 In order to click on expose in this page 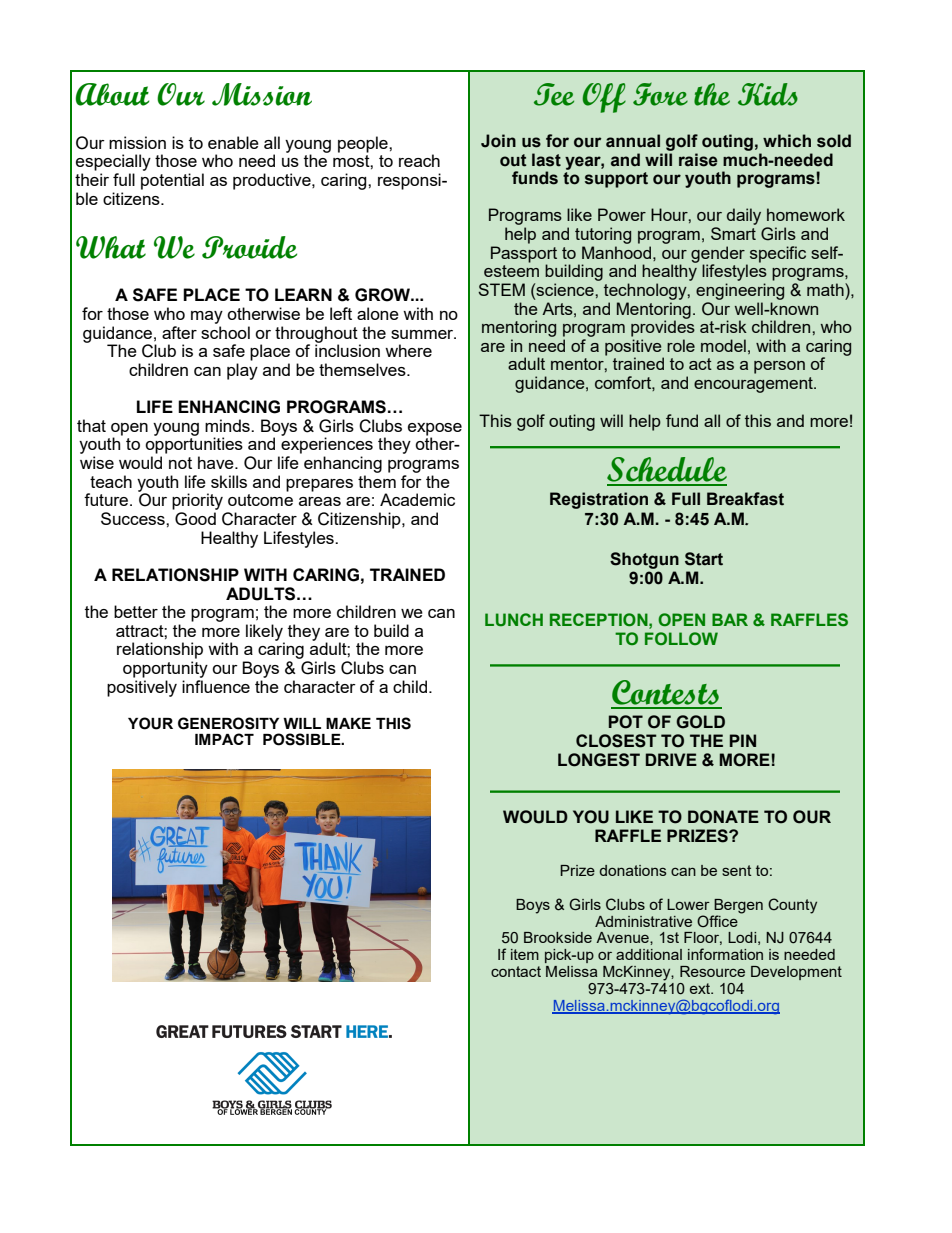, I will do `click(435, 430)`.
